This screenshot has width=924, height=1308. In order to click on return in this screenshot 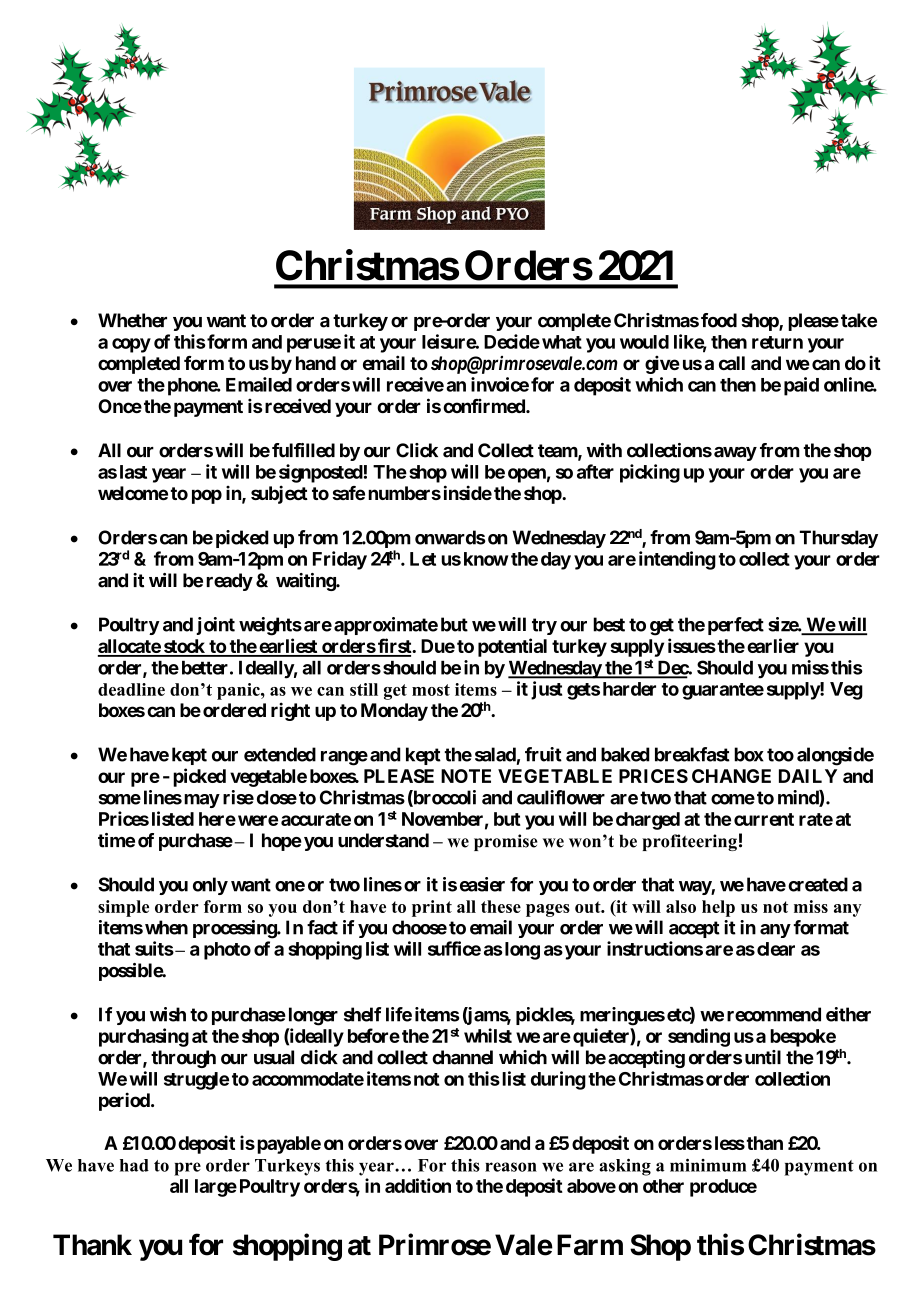, I will do `click(777, 342)`.
